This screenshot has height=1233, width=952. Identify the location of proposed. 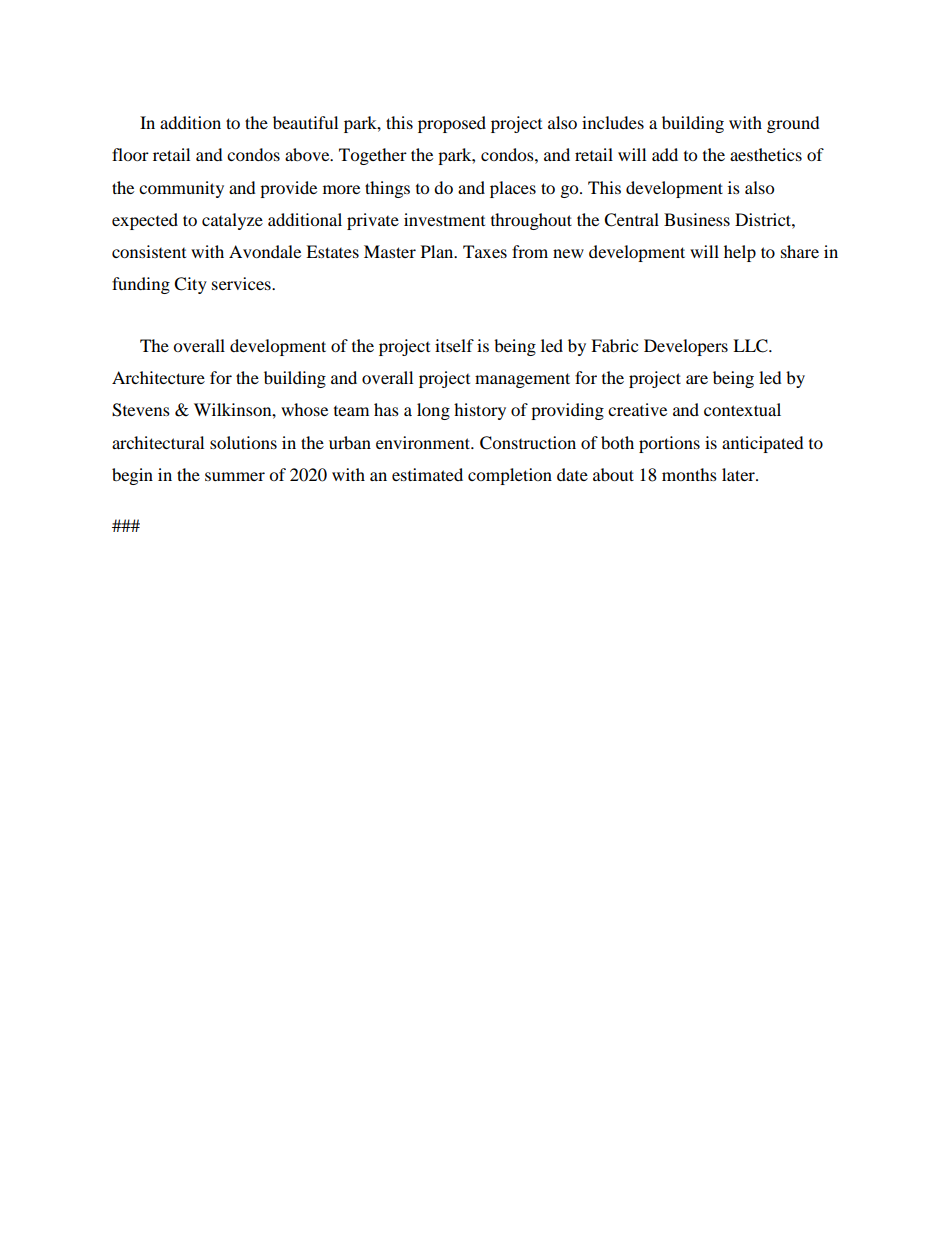
(452, 124).
